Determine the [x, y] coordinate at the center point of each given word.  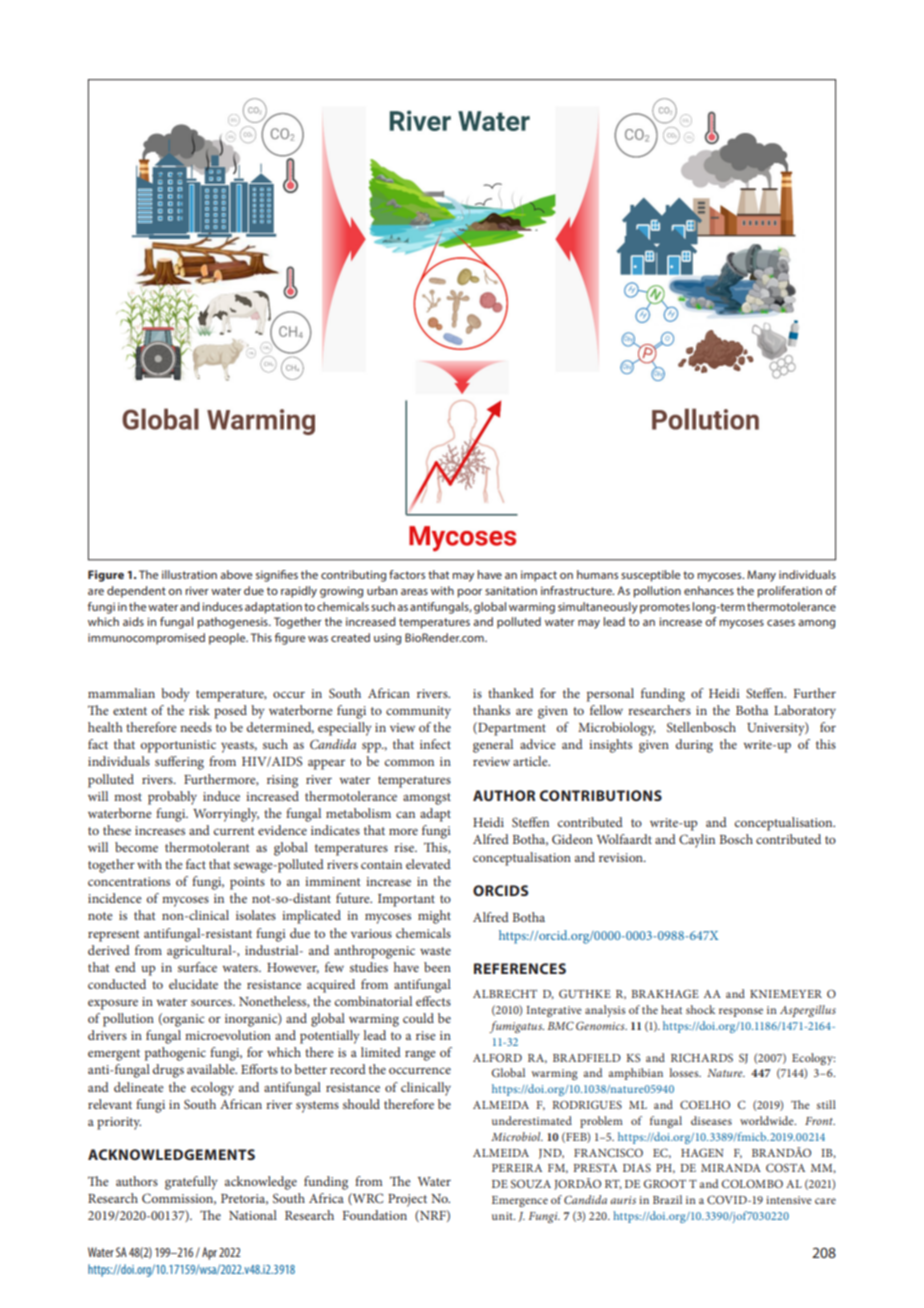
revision [622, 857]
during [694, 746]
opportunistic [178, 746]
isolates [256, 915]
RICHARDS [702, 1057]
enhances [709, 590]
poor [469, 593]
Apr [209, 1253]
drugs [168, 1071]
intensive [789, 1200]
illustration [189, 574]
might [434, 917]
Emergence [520, 1201]
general [493, 746]
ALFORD [497, 1057]
